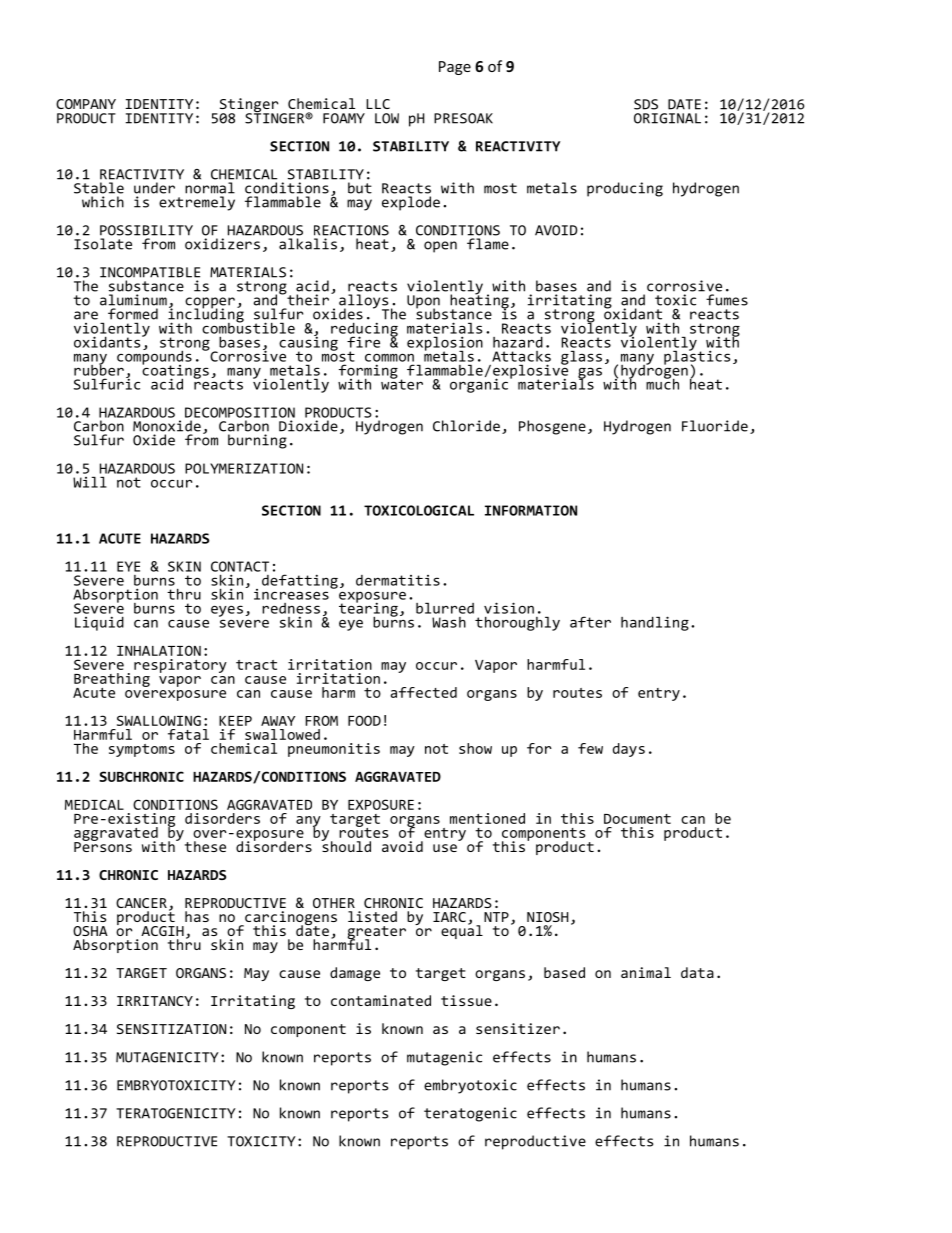 This image has width=952, height=1233. Describe the element at coordinates (171, 1029) in the image. I see `SENSITIZATION` at that location.
